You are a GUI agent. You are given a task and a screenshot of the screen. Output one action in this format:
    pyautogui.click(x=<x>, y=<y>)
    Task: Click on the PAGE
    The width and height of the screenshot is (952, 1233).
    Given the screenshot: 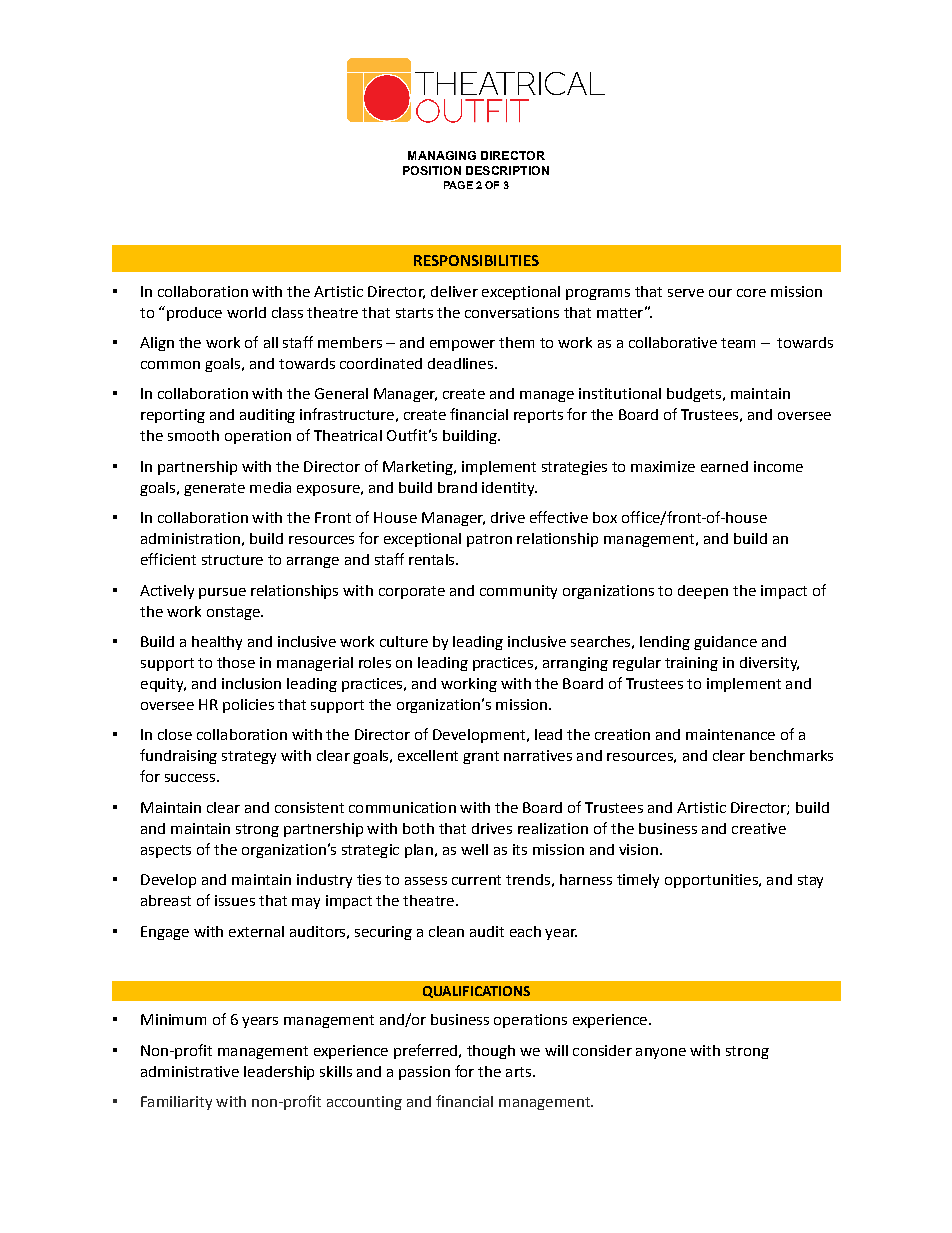 What is the action you would take?
    pyautogui.click(x=458, y=185)
